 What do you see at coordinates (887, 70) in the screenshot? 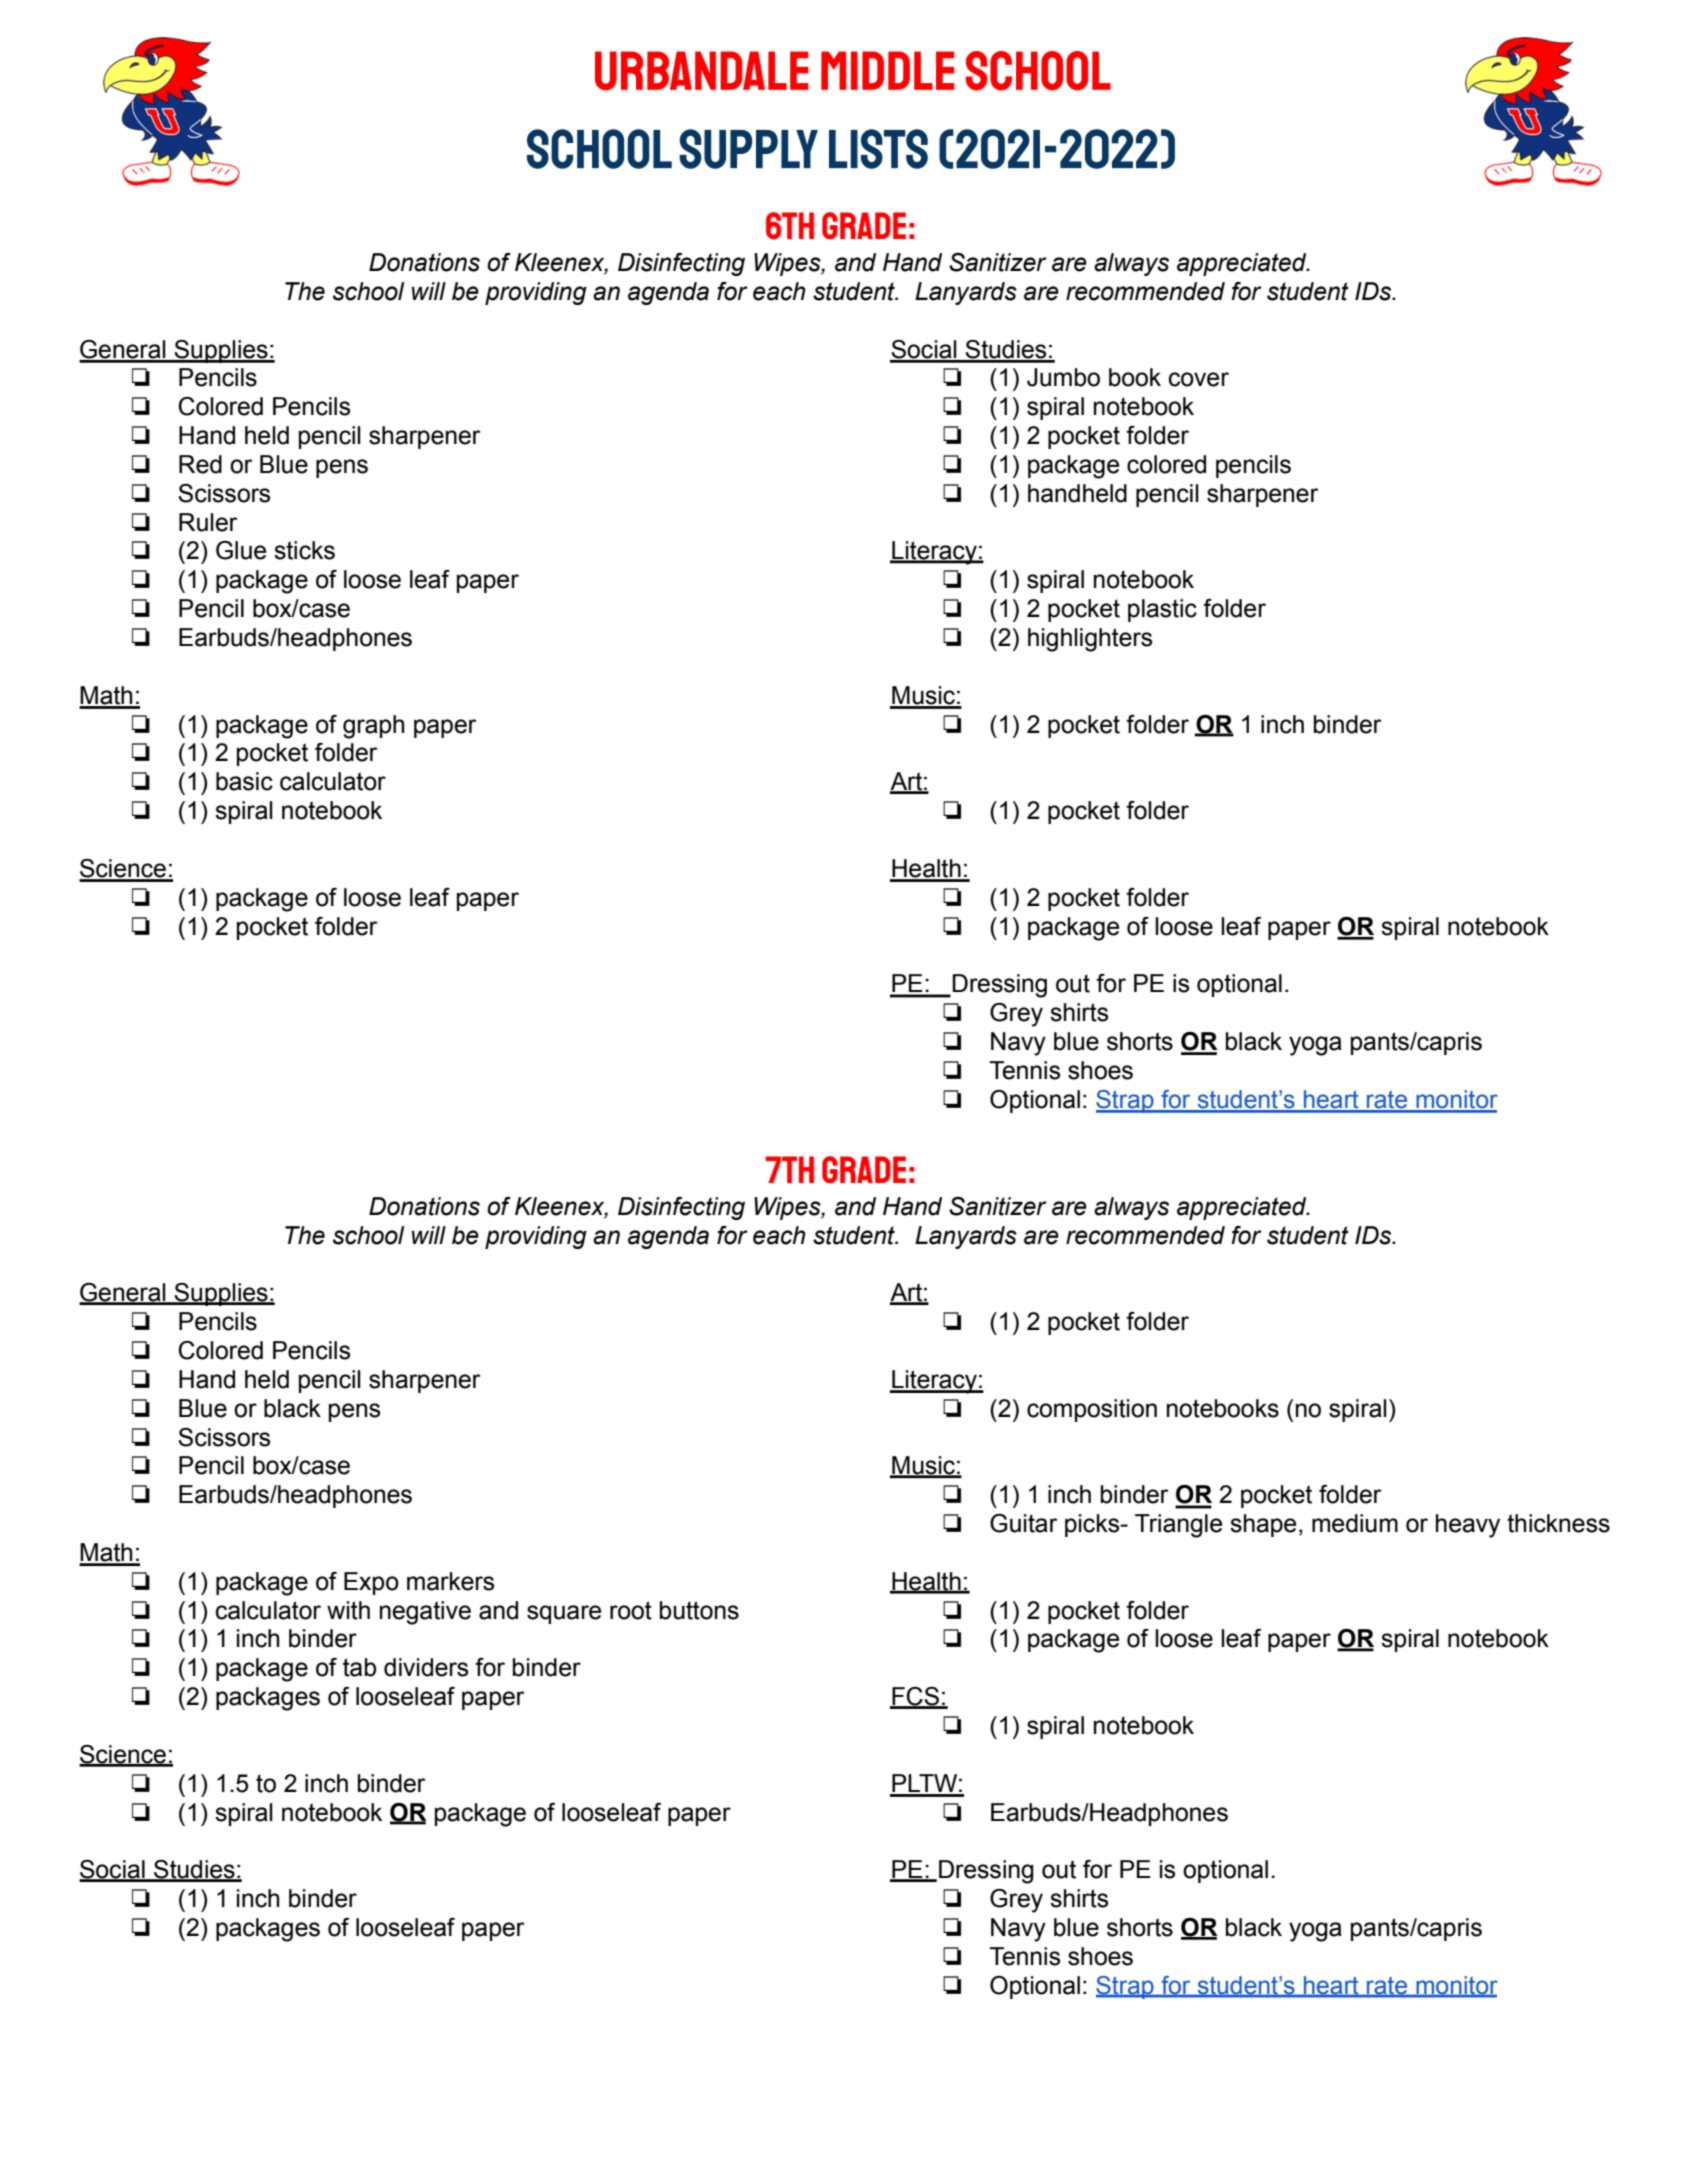
I see `Middle` at bounding box center [887, 70].
